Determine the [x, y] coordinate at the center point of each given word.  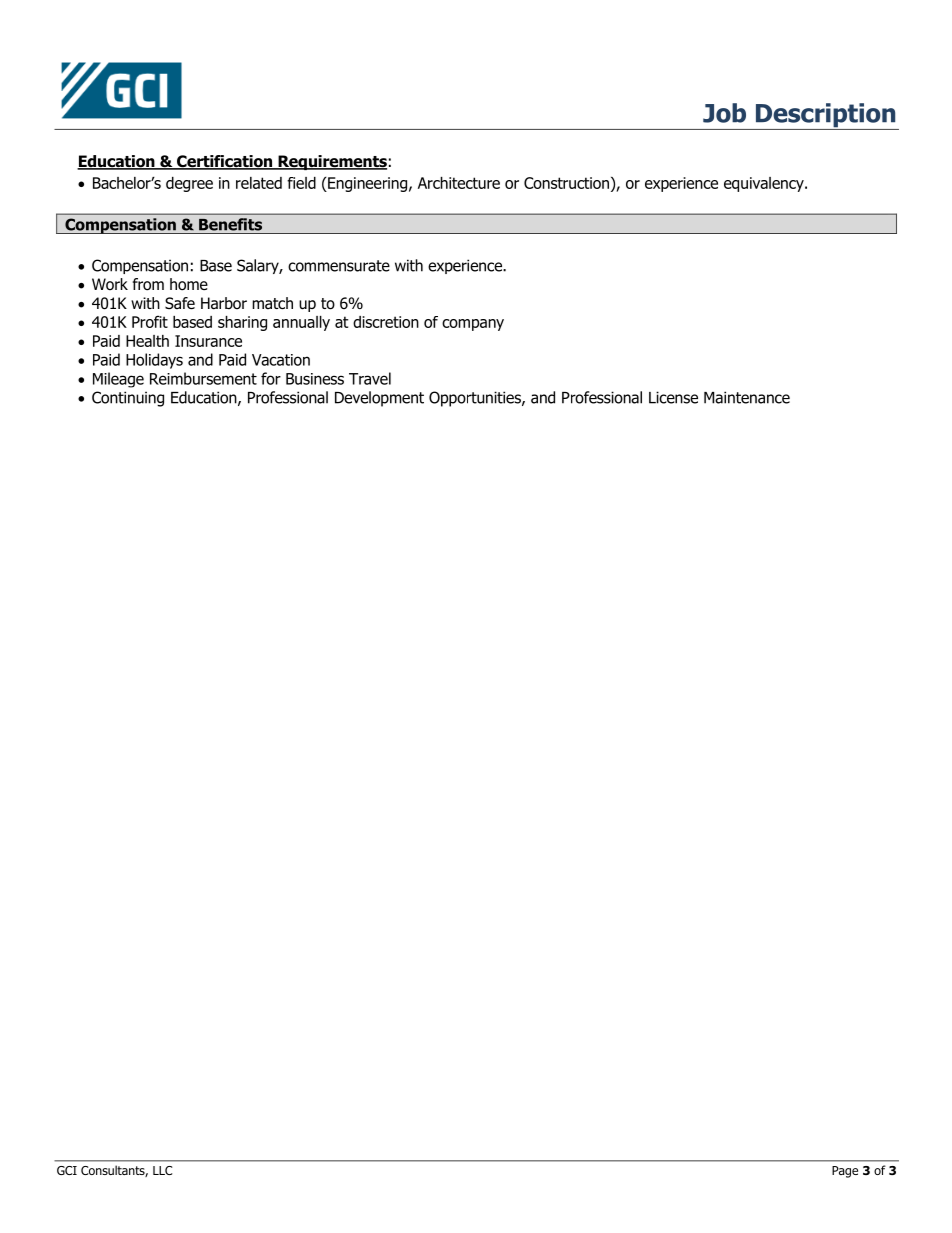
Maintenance [747, 397]
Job [724, 113]
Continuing [128, 399]
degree [189, 184]
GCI [67, 1170]
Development [379, 399]
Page [845, 1172]
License [673, 397]
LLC [162, 1170]
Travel [370, 378]
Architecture [459, 183]
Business [315, 379]
